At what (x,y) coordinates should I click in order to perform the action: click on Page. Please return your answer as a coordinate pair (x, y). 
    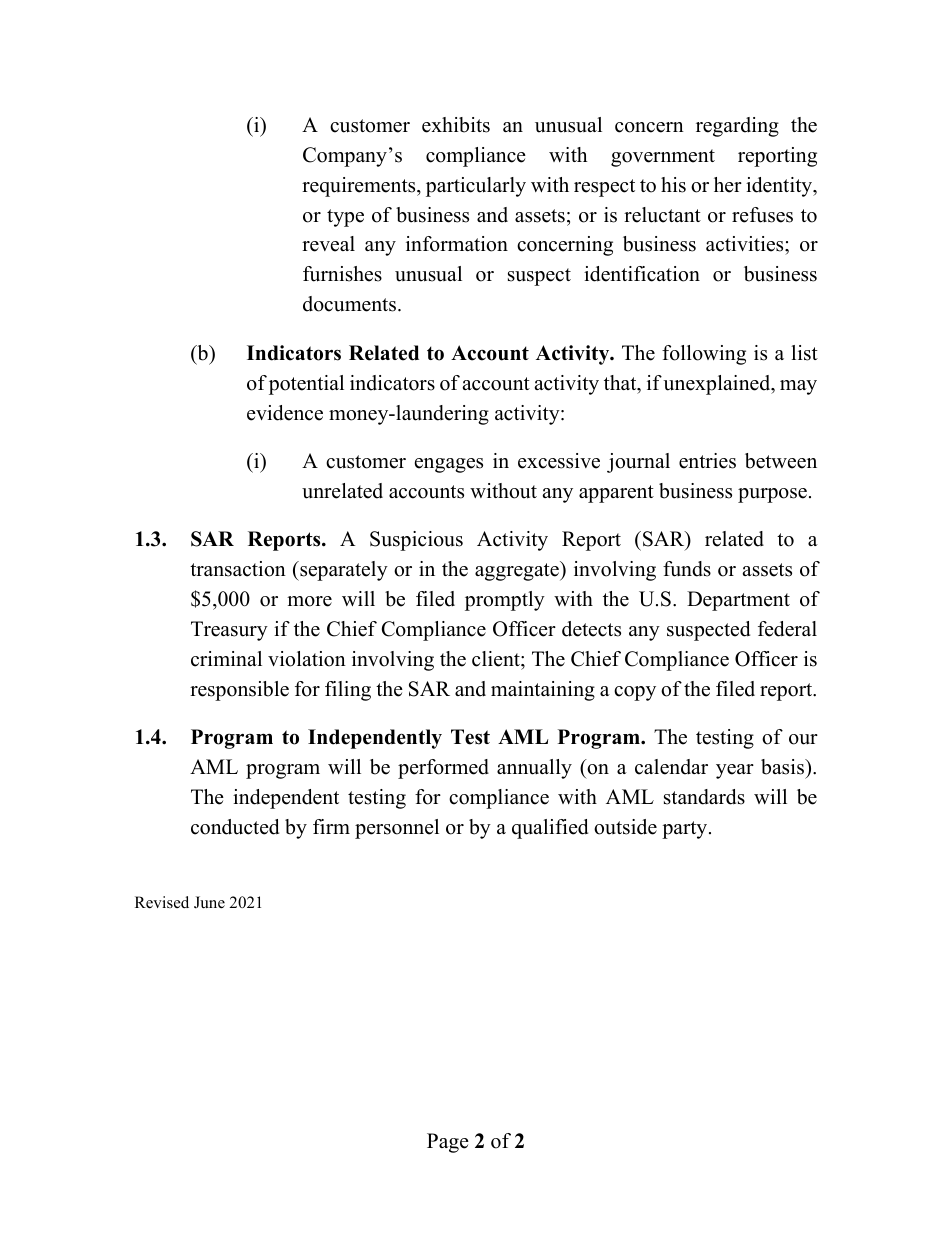
    Looking at the image, I should click on (448, 1143).
